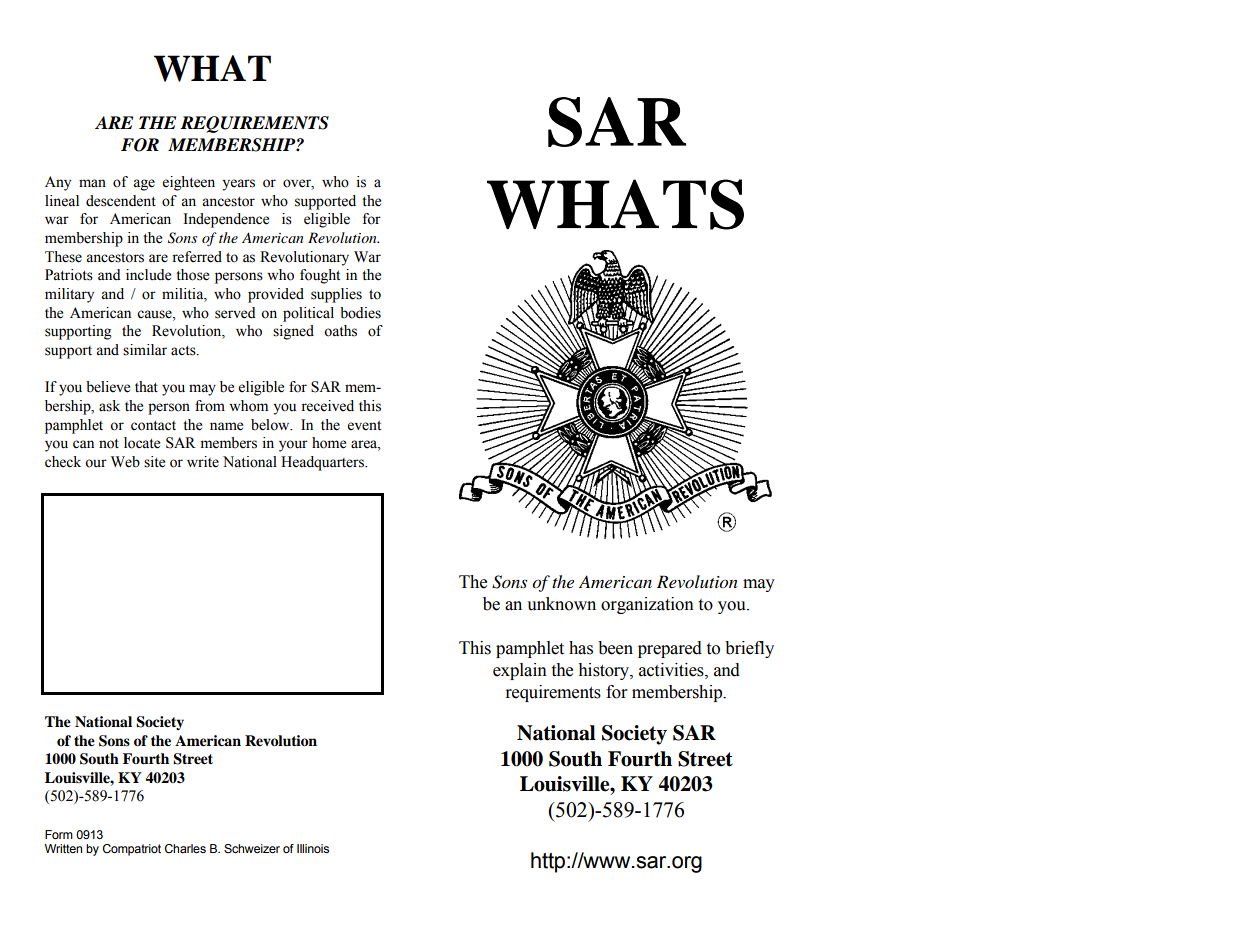  I want to click on organization, so click(647, 605).
